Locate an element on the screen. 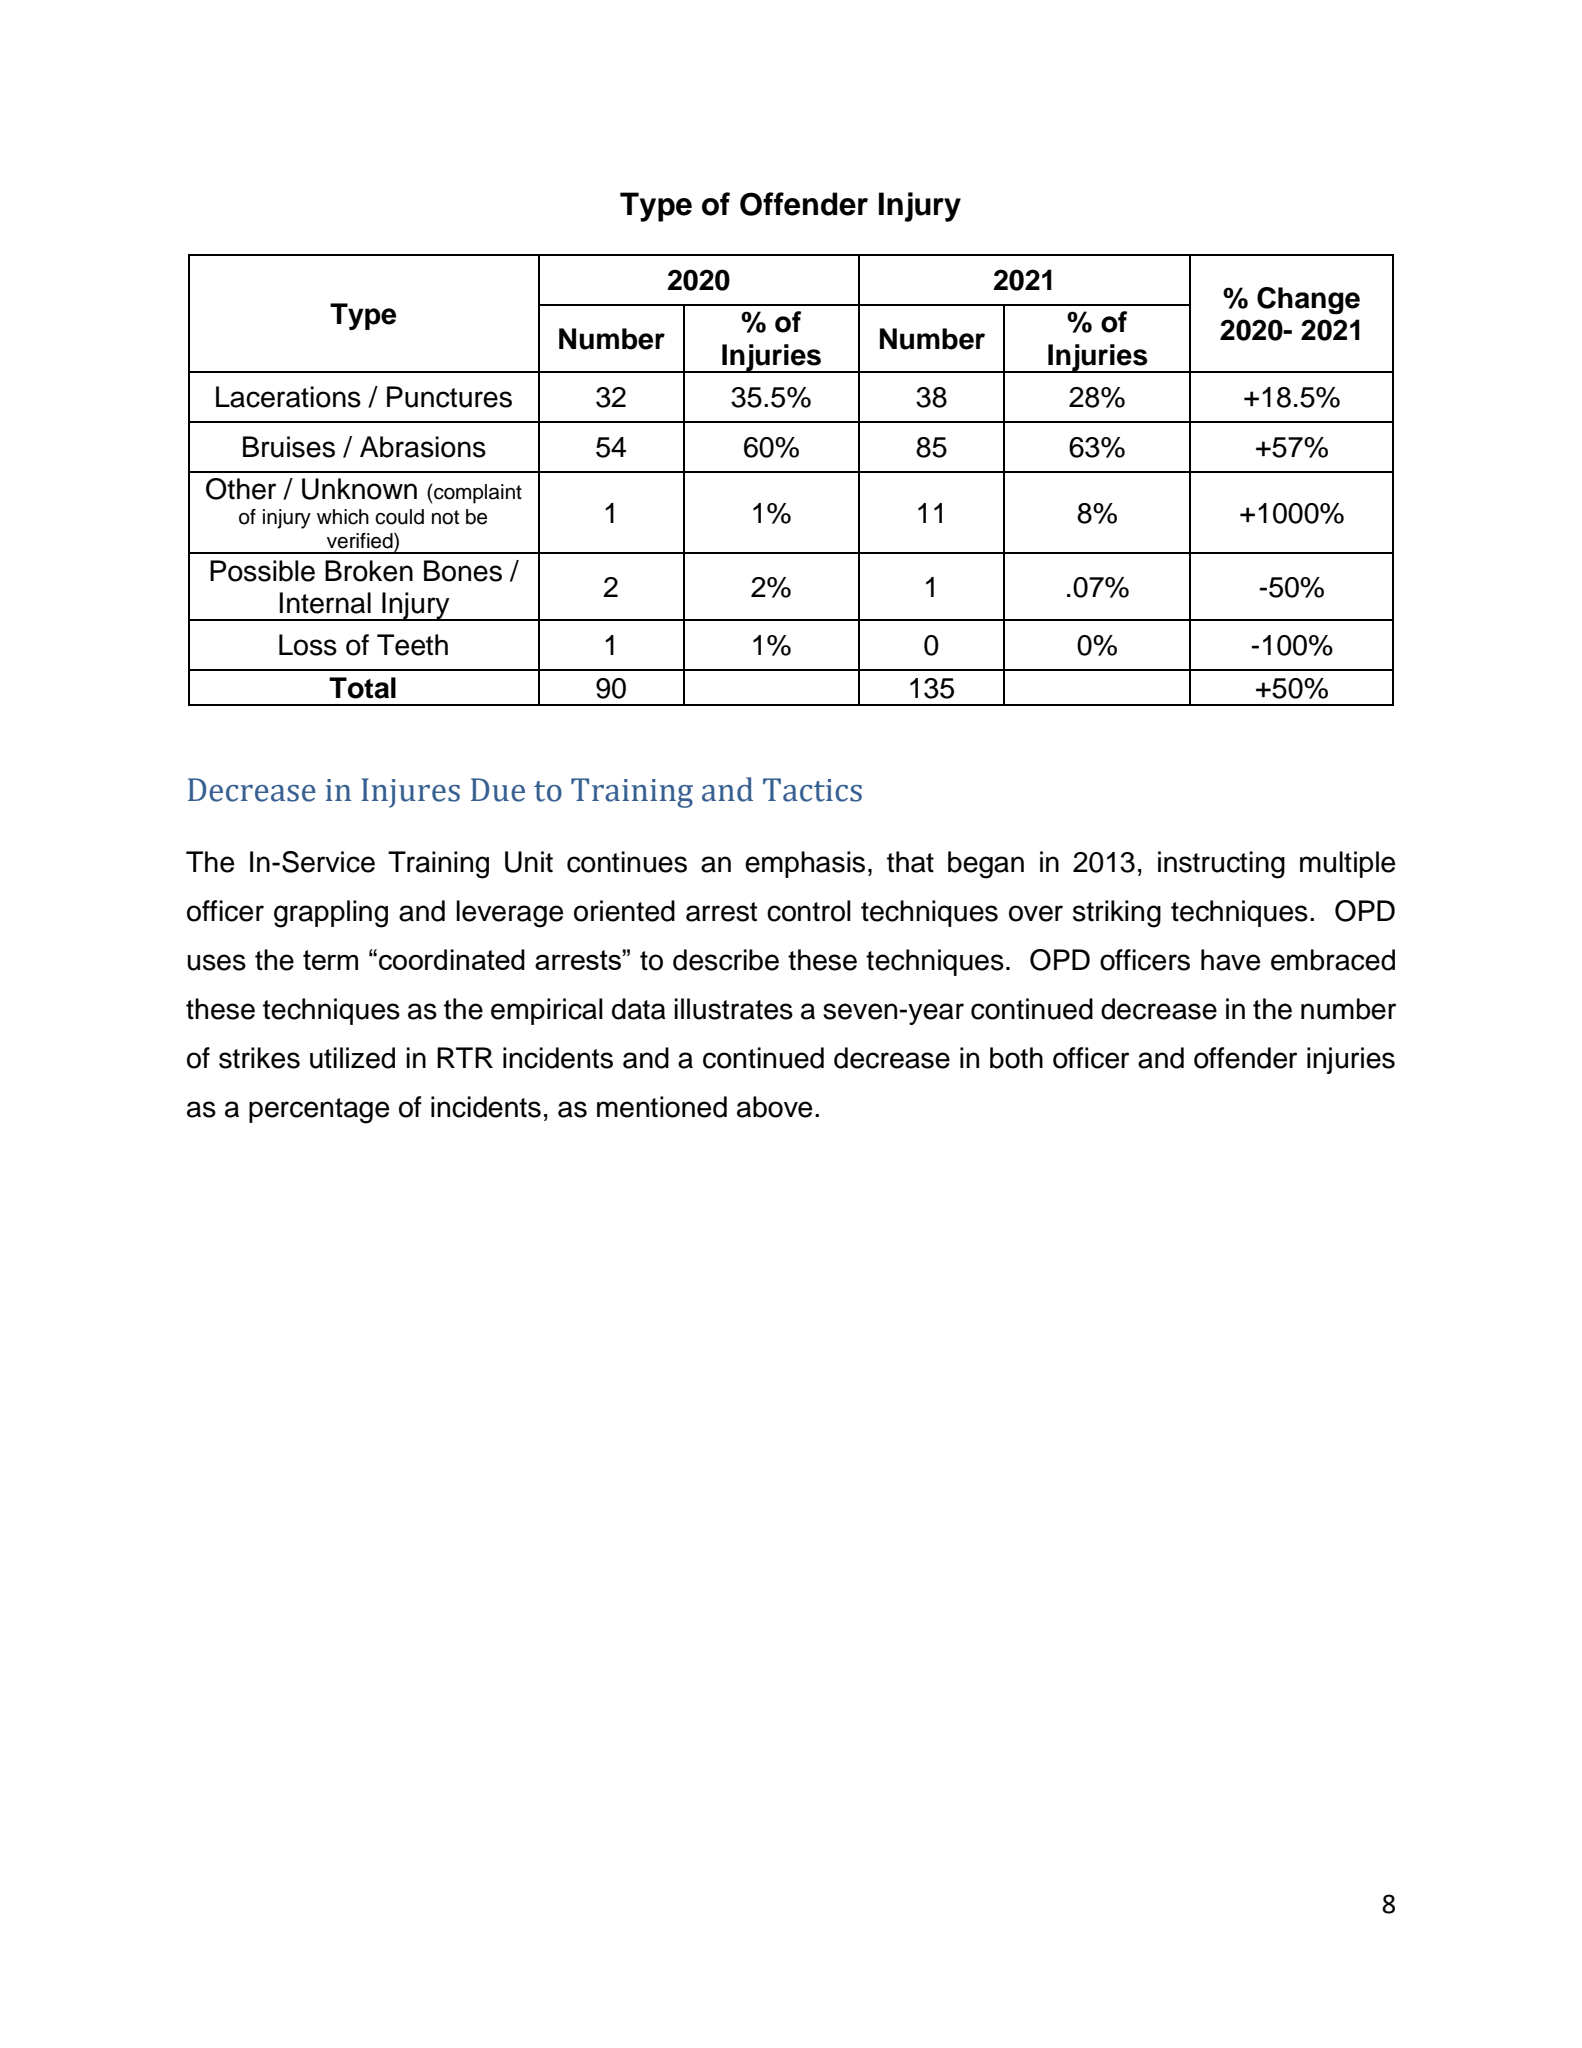 This screenshot has height=2048, width=1582. instructing is located at coordinates (1221, 865).
